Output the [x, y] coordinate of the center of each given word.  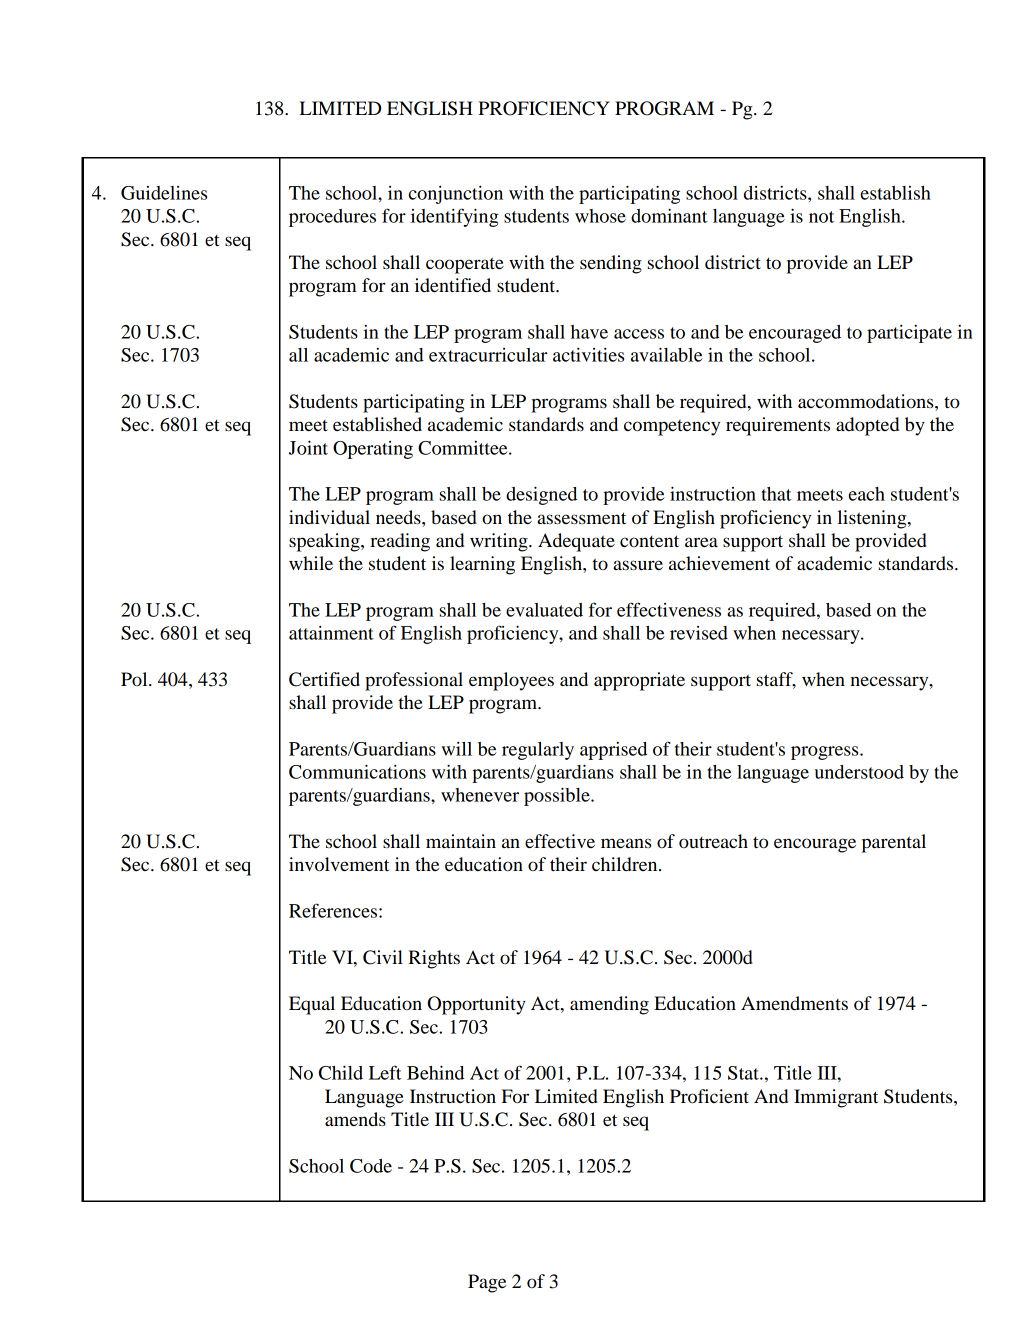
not [821, 217]
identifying [455, 217]
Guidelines [164, 193]
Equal [312, 1005]
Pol [135, 679]
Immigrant [836, 1098]
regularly [538, 751]
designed [541, 495]
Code [371, 1166]
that [777, 494]
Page [487, 1283]
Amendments [794, 1003]
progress [826, 753]
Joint [308, 447]
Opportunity [477, 1005]
